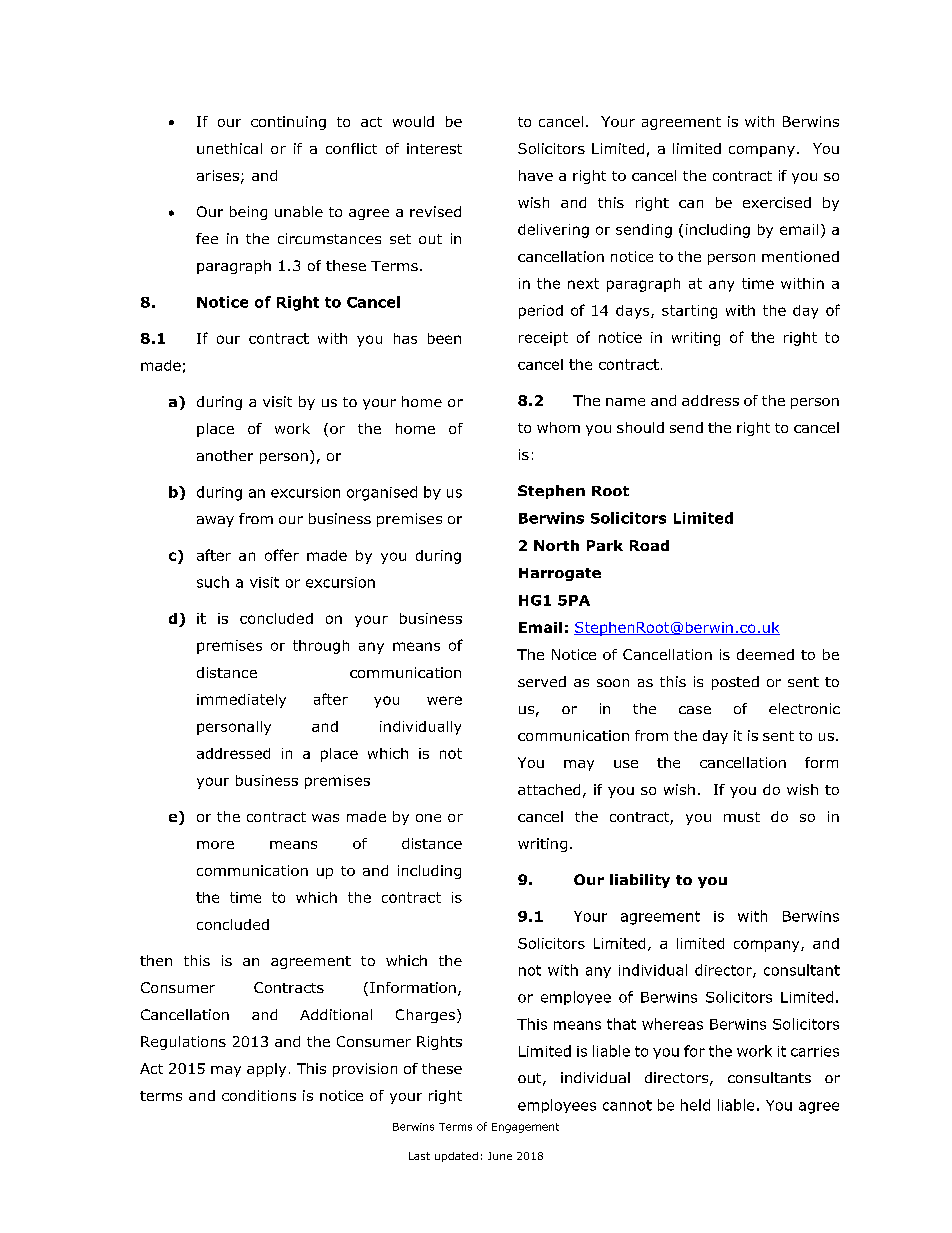 The width and height of the screenshot is (952, 1233). I want to click on must, so click(742, 817).
